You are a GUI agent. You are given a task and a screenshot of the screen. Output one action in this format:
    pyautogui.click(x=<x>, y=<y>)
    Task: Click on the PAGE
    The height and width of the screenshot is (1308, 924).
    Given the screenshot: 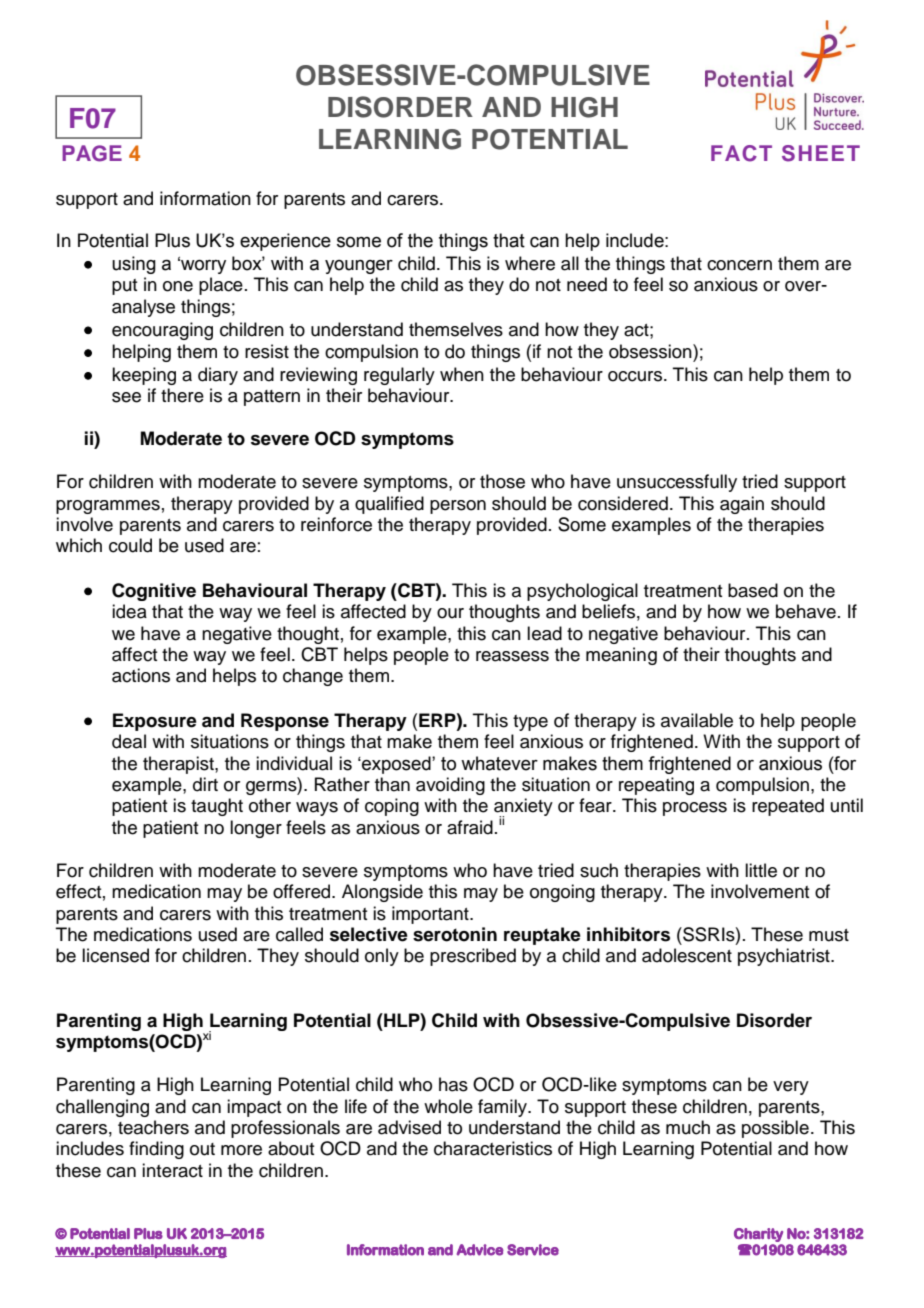 What is the action you would take?
    pyautogui.click(x=92, y=153)
